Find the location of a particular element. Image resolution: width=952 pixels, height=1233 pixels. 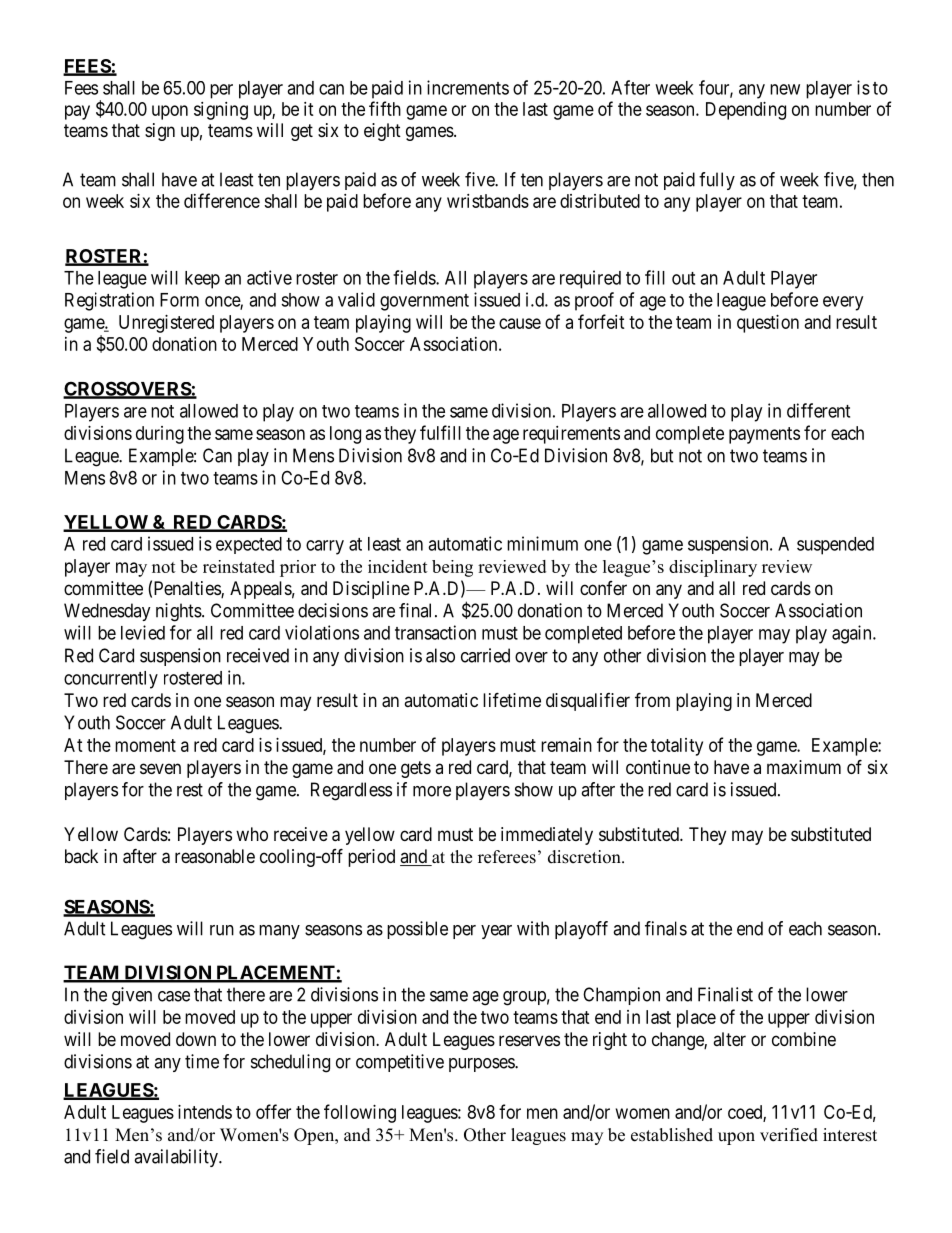

nights is located at coordinates (179, 612).
